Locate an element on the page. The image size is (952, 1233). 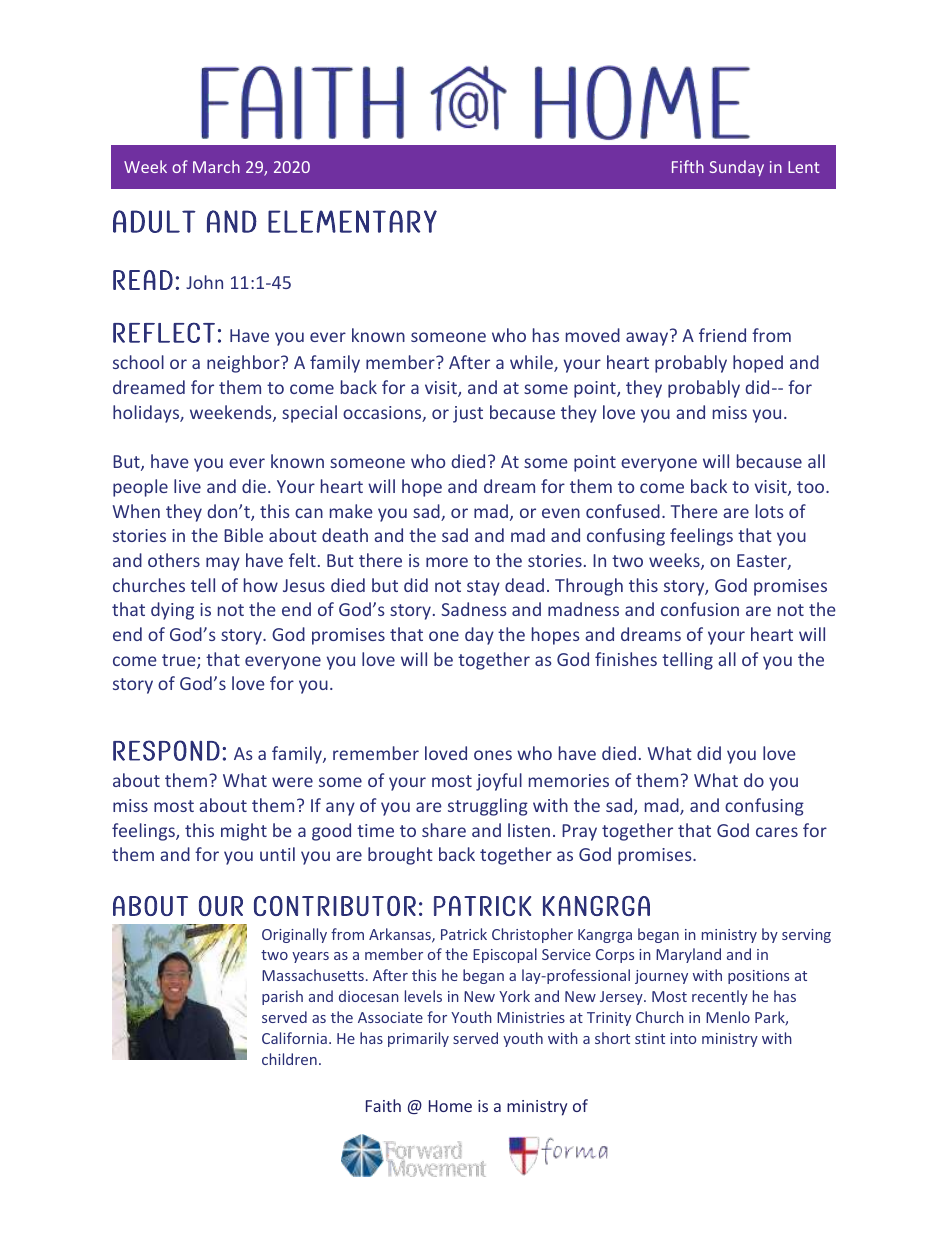
children is located at coordinates (289, 1059).
